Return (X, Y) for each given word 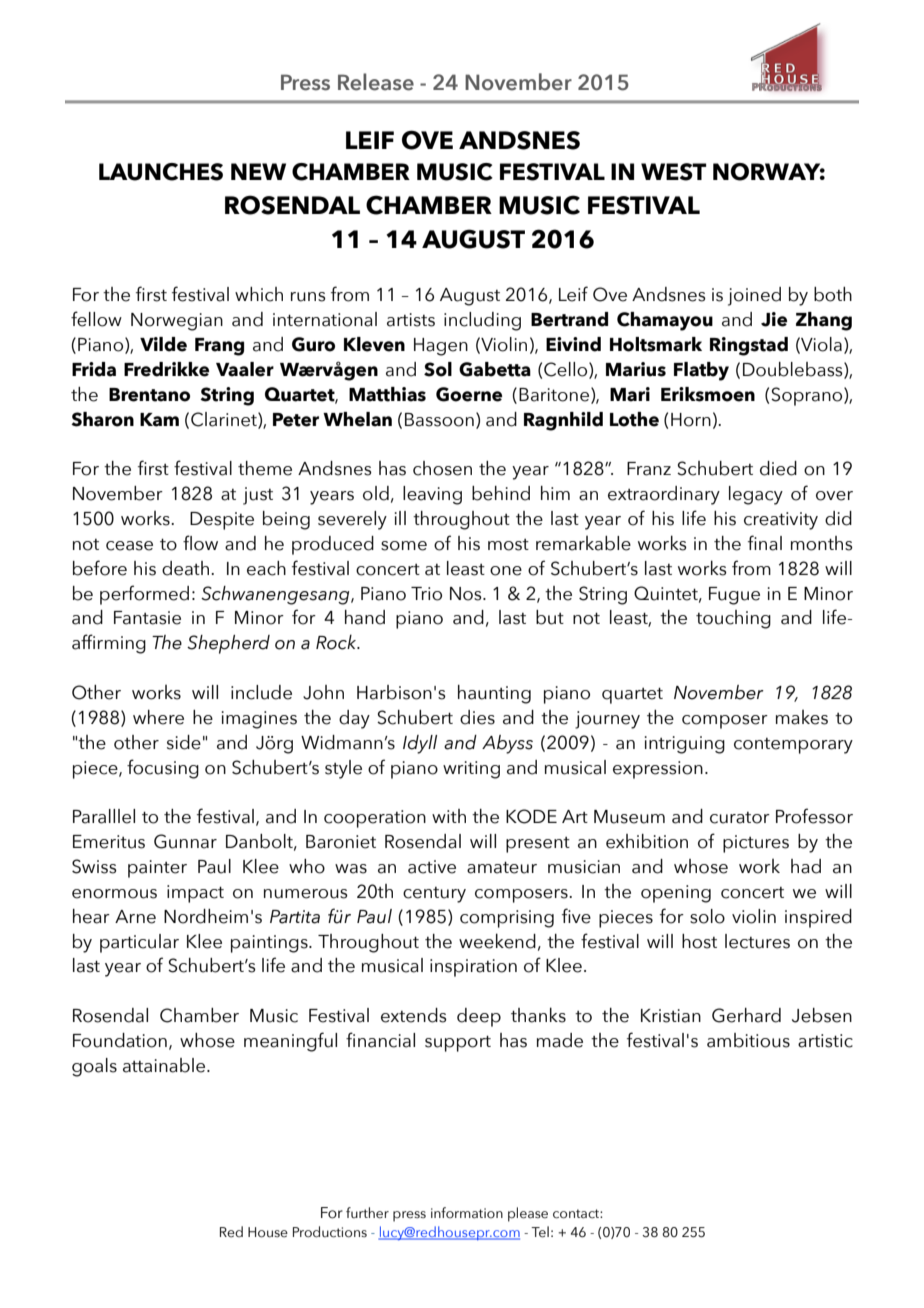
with (449, 816)
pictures (756, 844)
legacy (756, 495)
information (467, 1213)
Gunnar (185, 841)
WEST (674, 172)
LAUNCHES (161, 172)
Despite (222, 521)
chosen (442, 468)
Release (376, 82)
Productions (330, 1232)
